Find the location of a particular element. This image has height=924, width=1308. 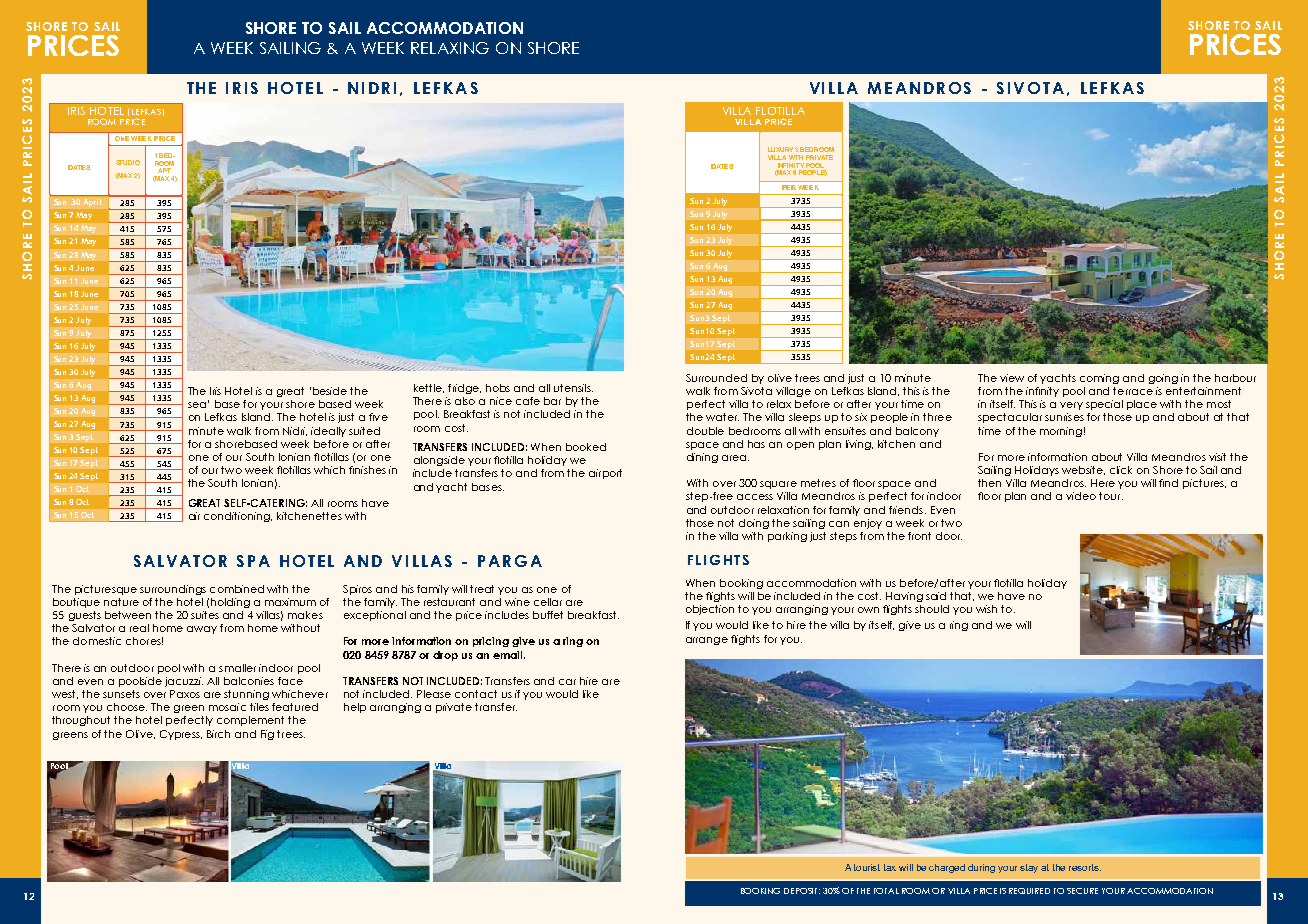

STUDIO is located at coordinates (128, 162).
